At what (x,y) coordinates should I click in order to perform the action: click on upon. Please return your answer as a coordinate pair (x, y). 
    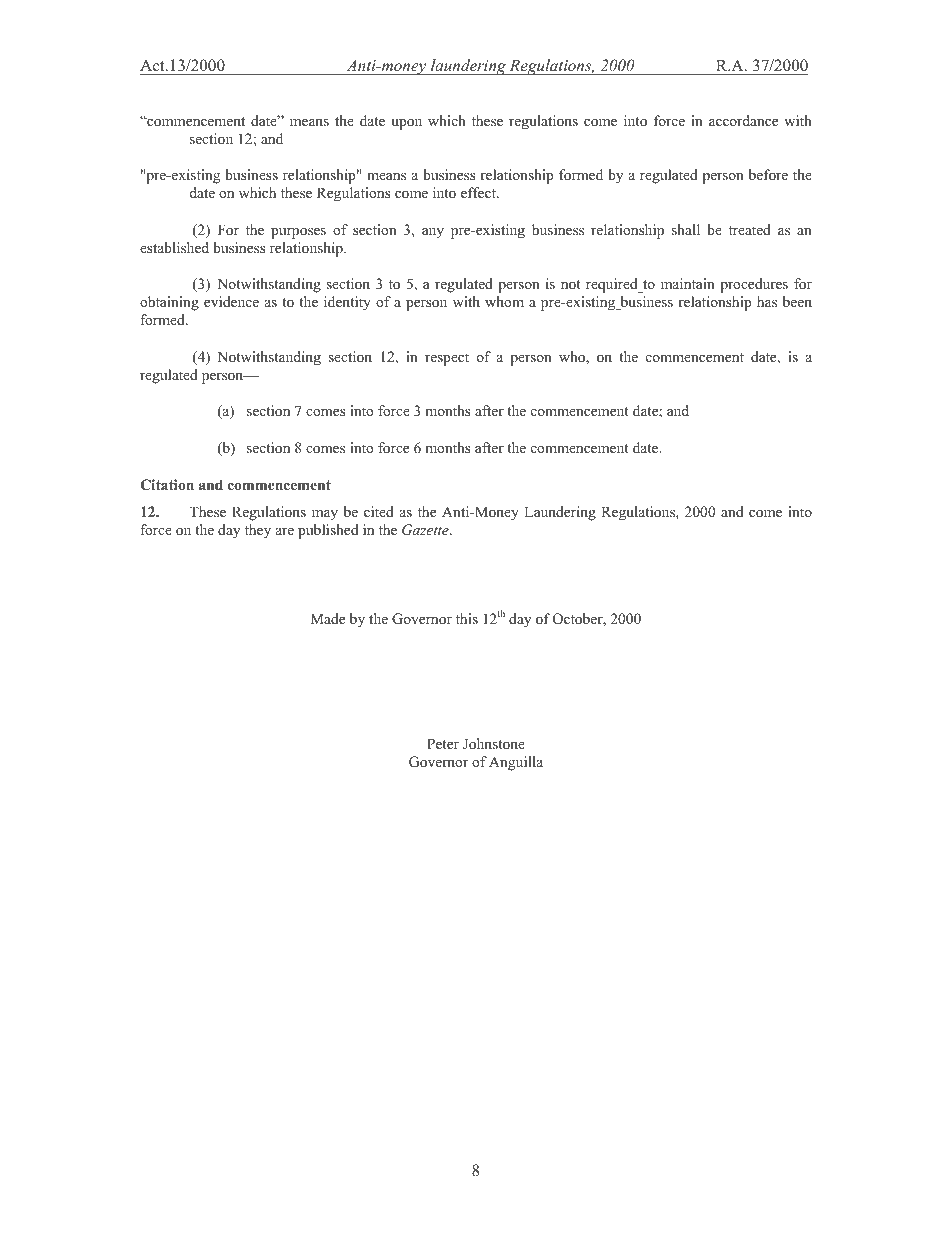
    Looking at the image, I should click on (406, 124).
